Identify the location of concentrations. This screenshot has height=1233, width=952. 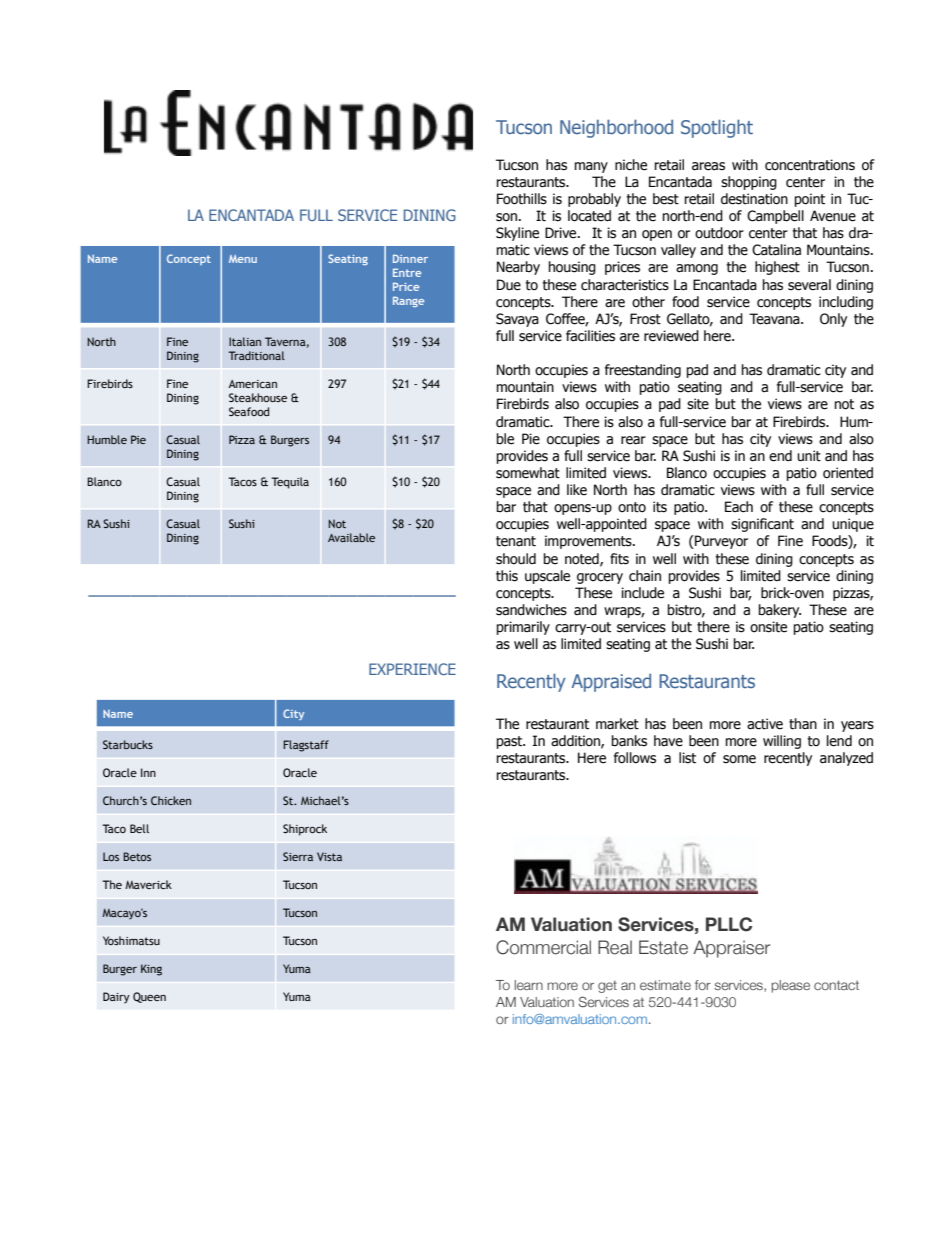
(810, 165).
